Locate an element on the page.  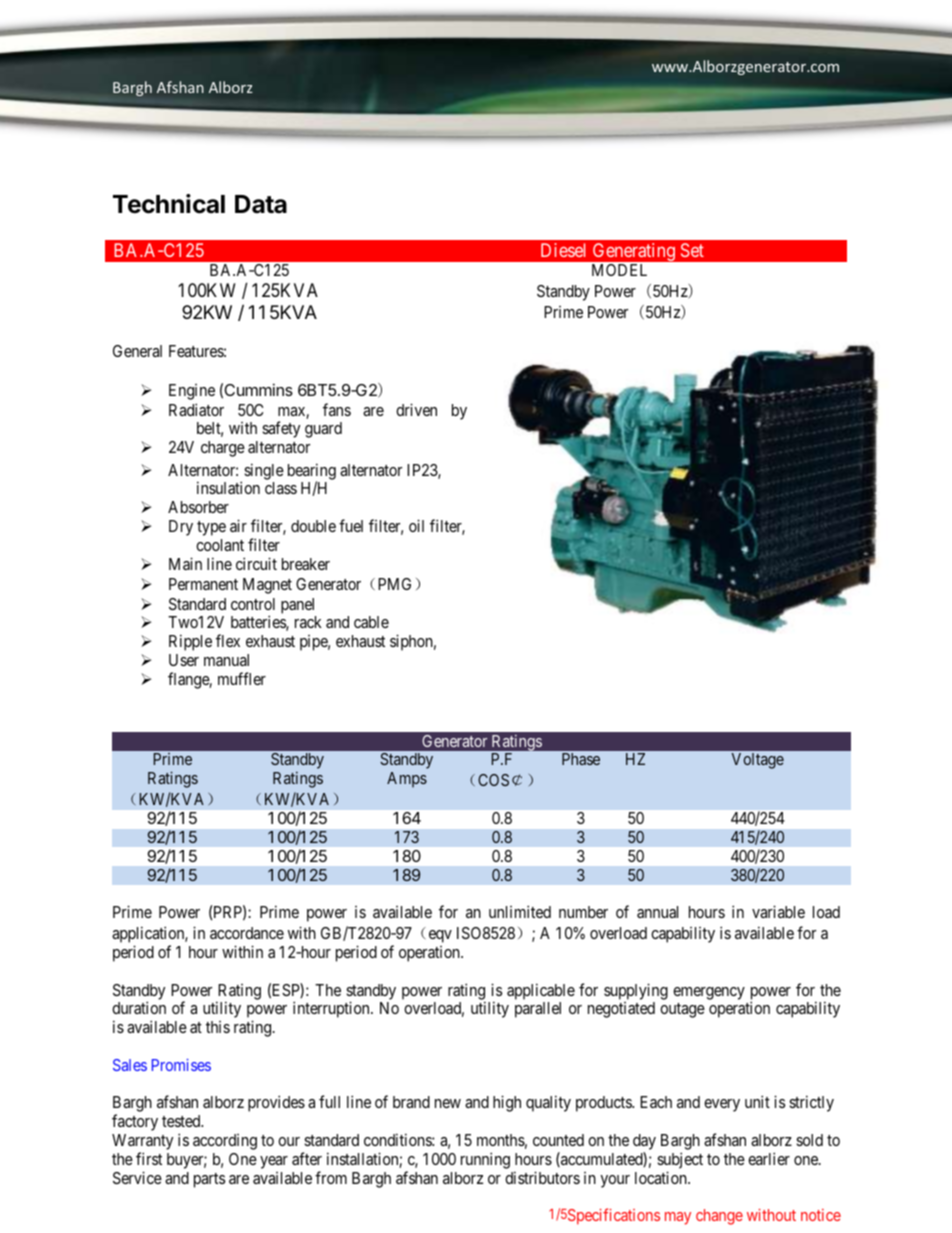
variable is located at coordinates (778, 911).
